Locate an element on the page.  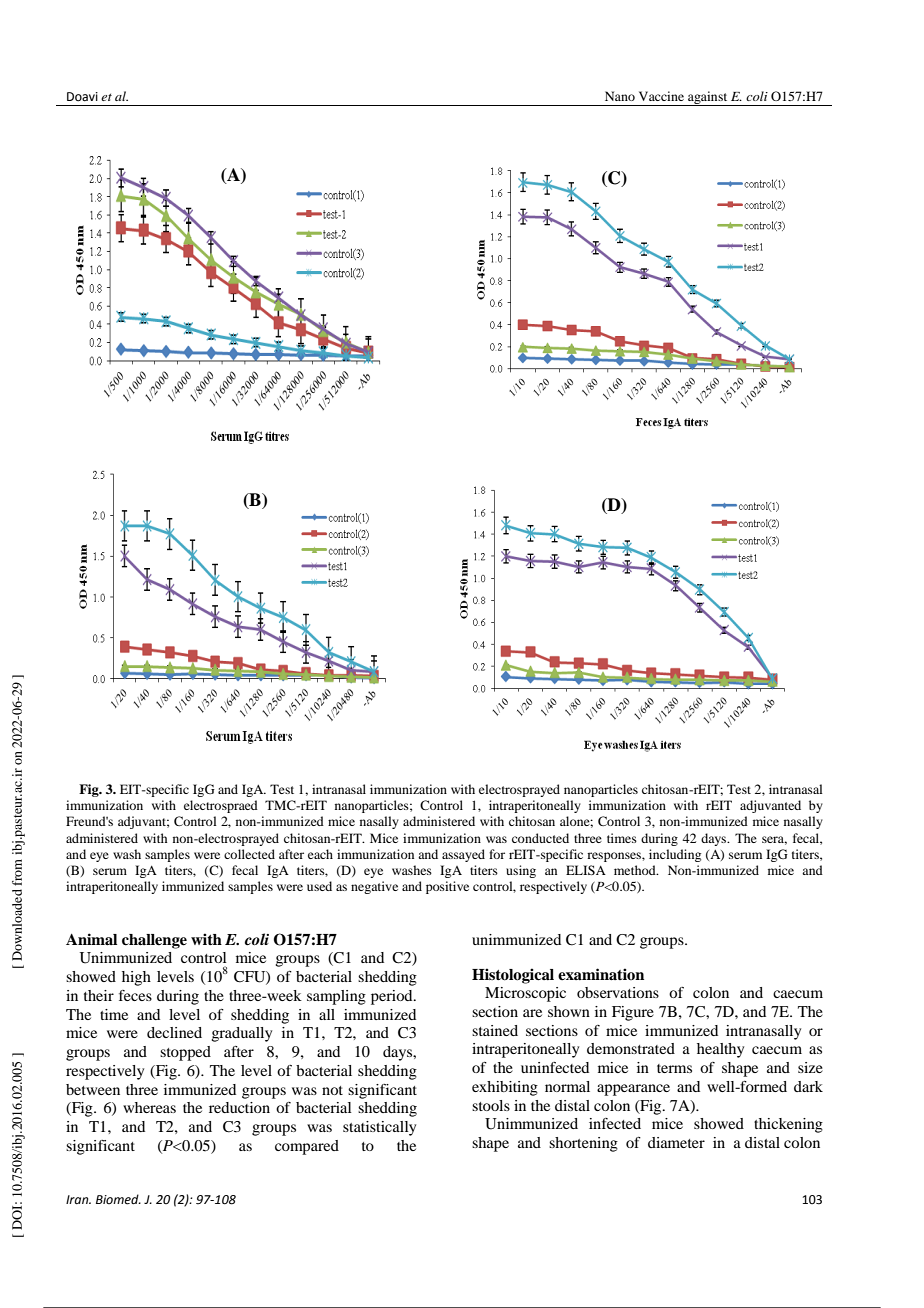
positive is located at coordinates (447, 887).
